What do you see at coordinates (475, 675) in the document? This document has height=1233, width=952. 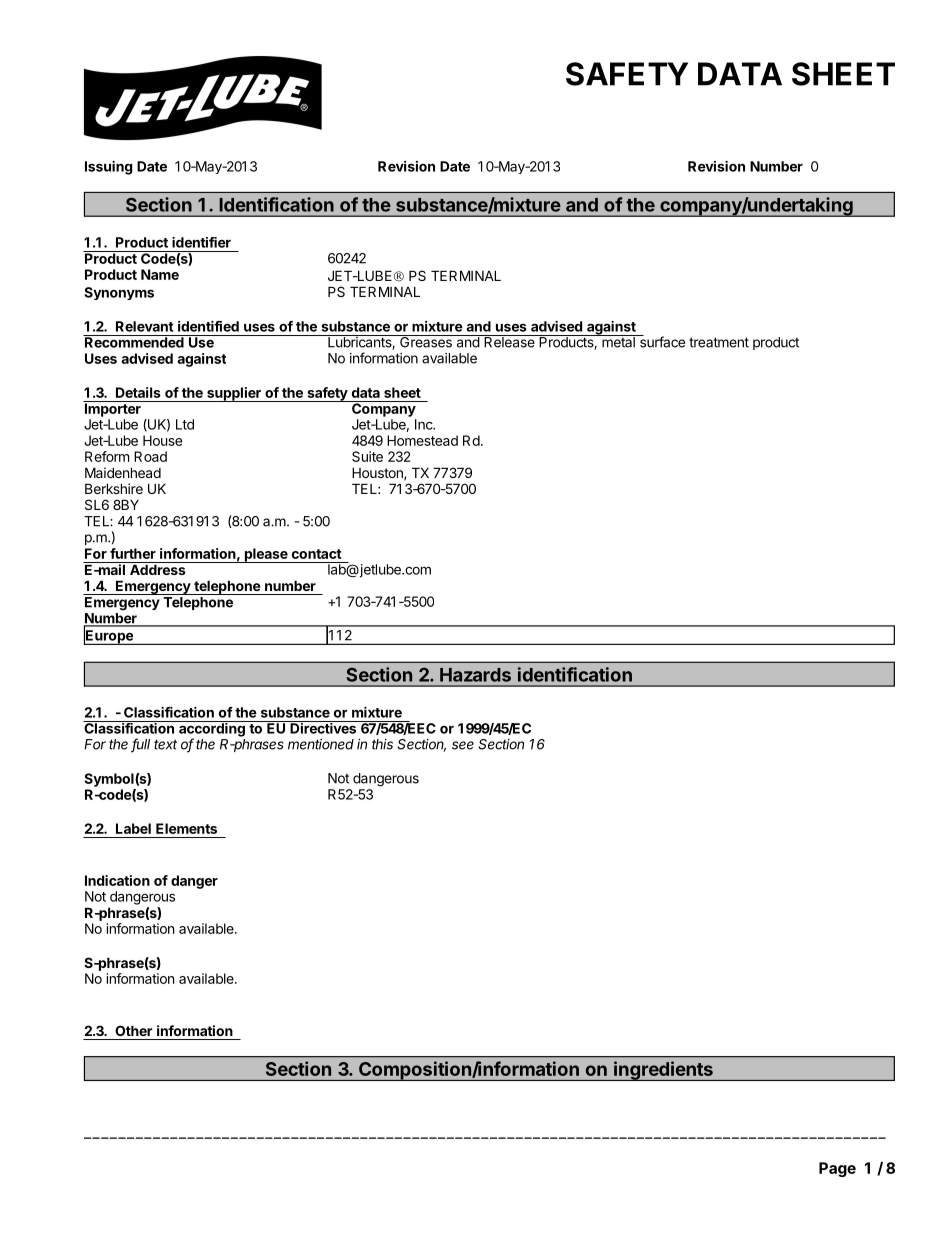 I see `Hazards` at bounding box center [475, 675].
